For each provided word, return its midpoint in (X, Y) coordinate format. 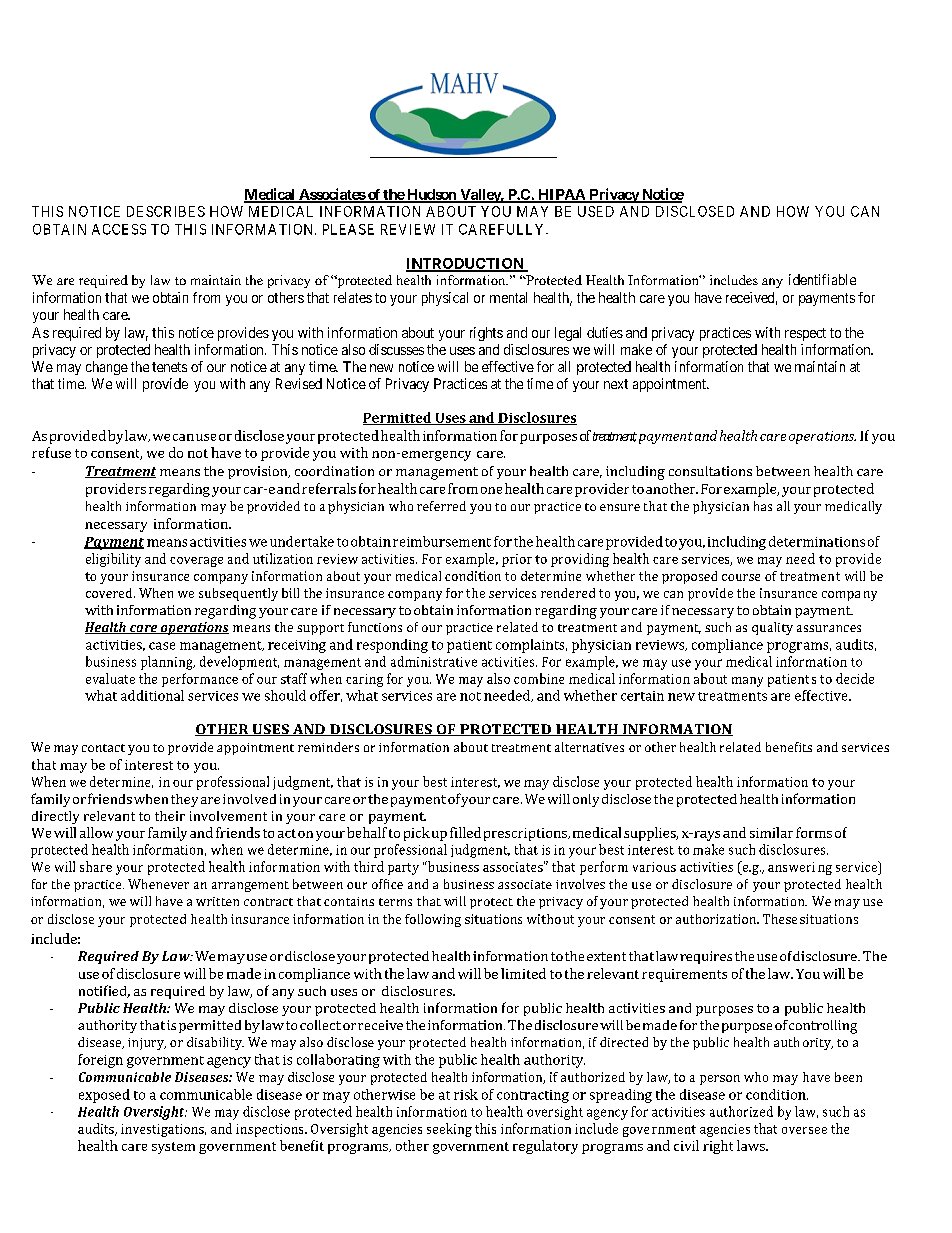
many (747, 682)
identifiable (822, 279)
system (173, 1148)
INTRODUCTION (466, 264)
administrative (434, 661)
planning (168, 663)
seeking (449, 1130)
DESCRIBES (166, 211)
